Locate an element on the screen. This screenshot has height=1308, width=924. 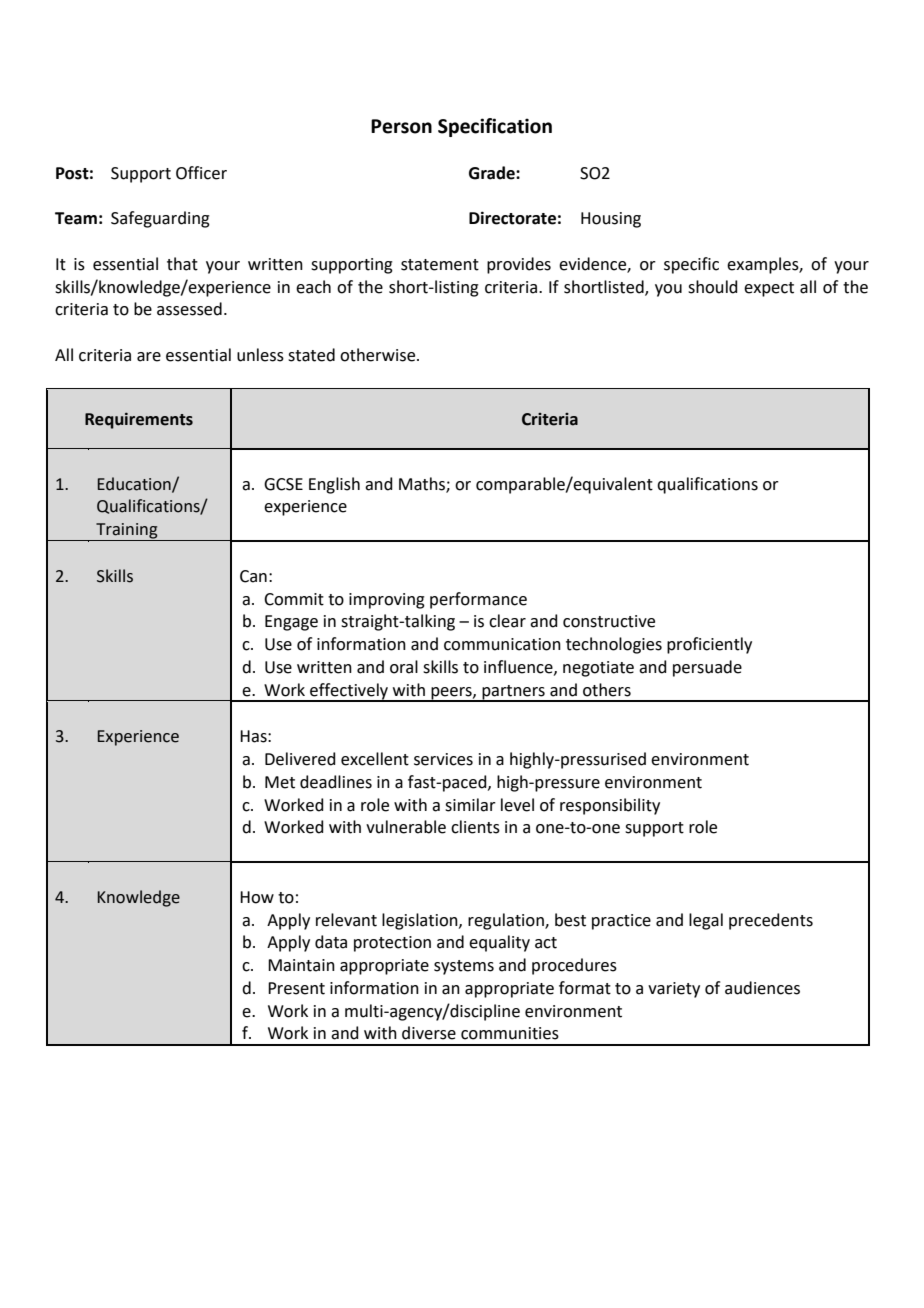
Person is located at coordinates (401, 126).
